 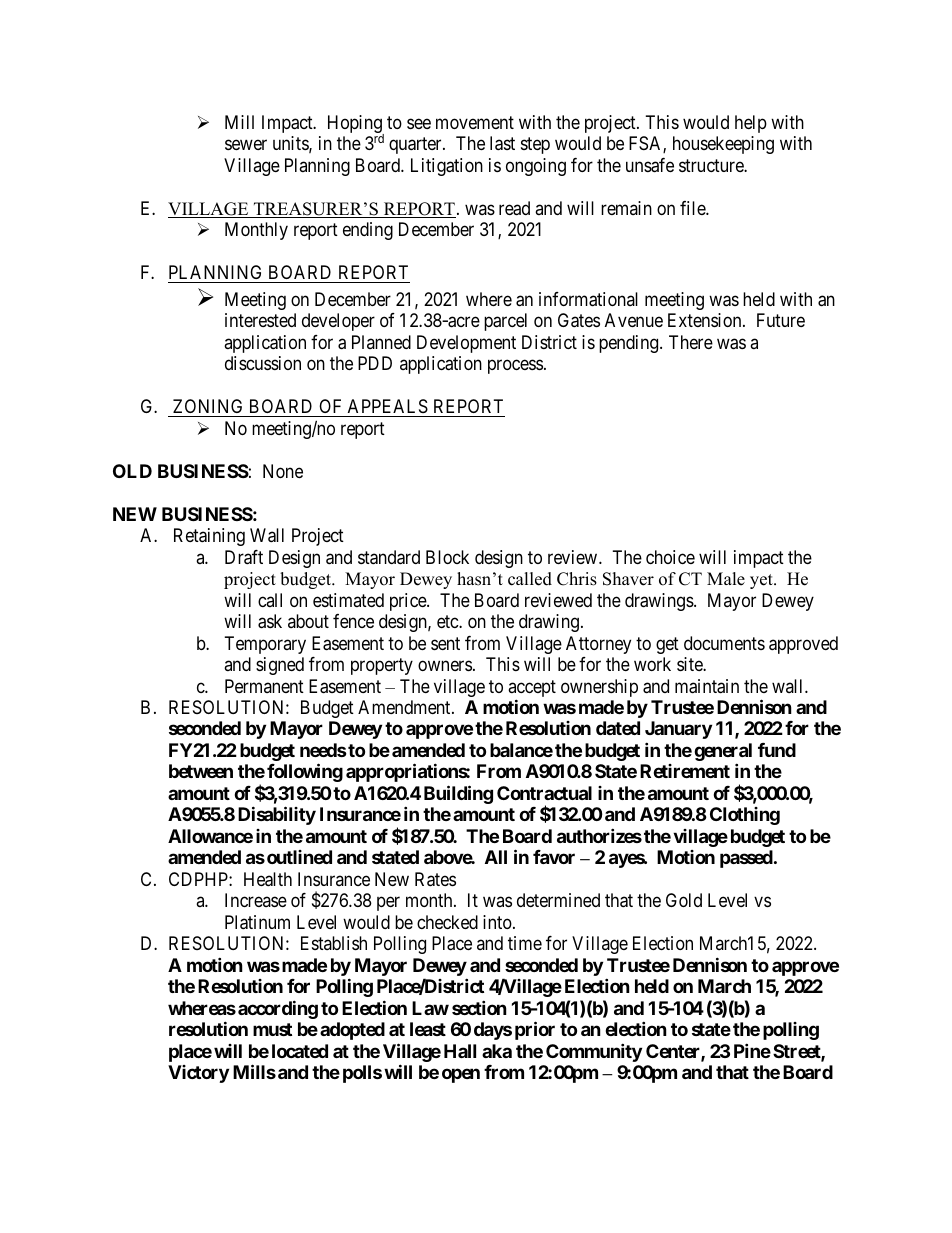 What do you see at coordinates (691, 342) in the page?
I see `There` at bounding box center [691, 342].
